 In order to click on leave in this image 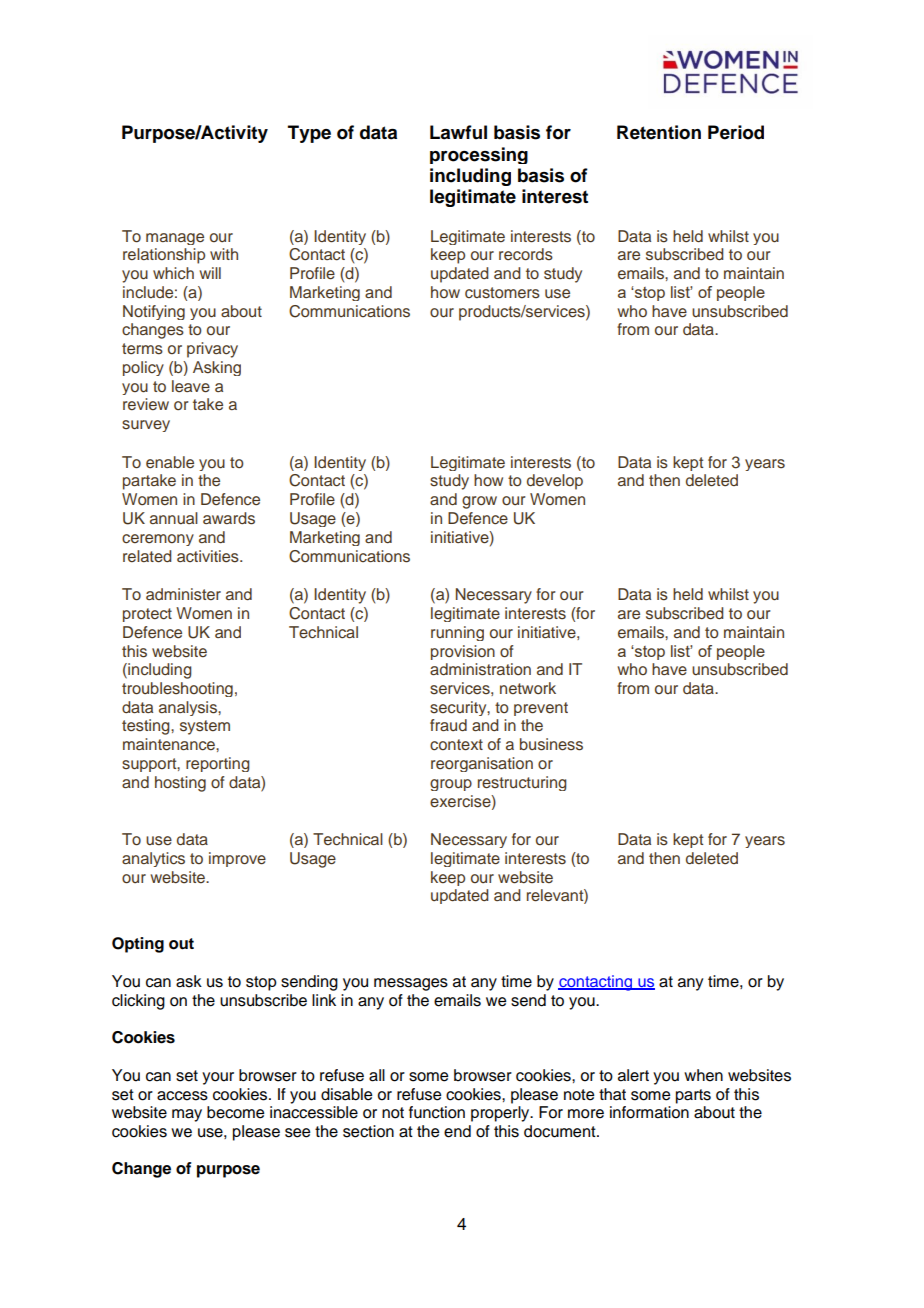, I will do `click(191, 386)`.
